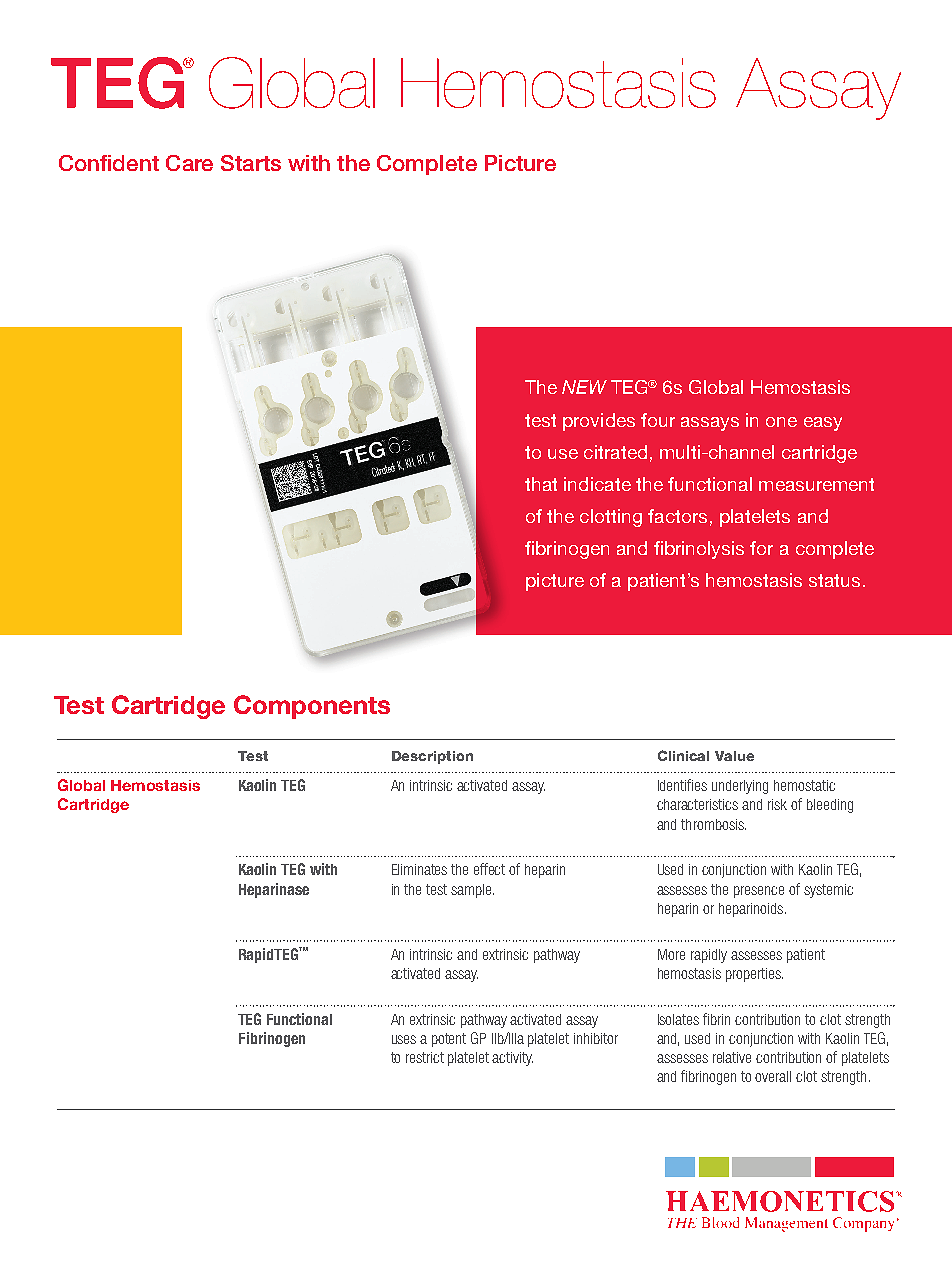 This screenshot has height=1270, width=952. I want to click on easy, so click(823, 424).
